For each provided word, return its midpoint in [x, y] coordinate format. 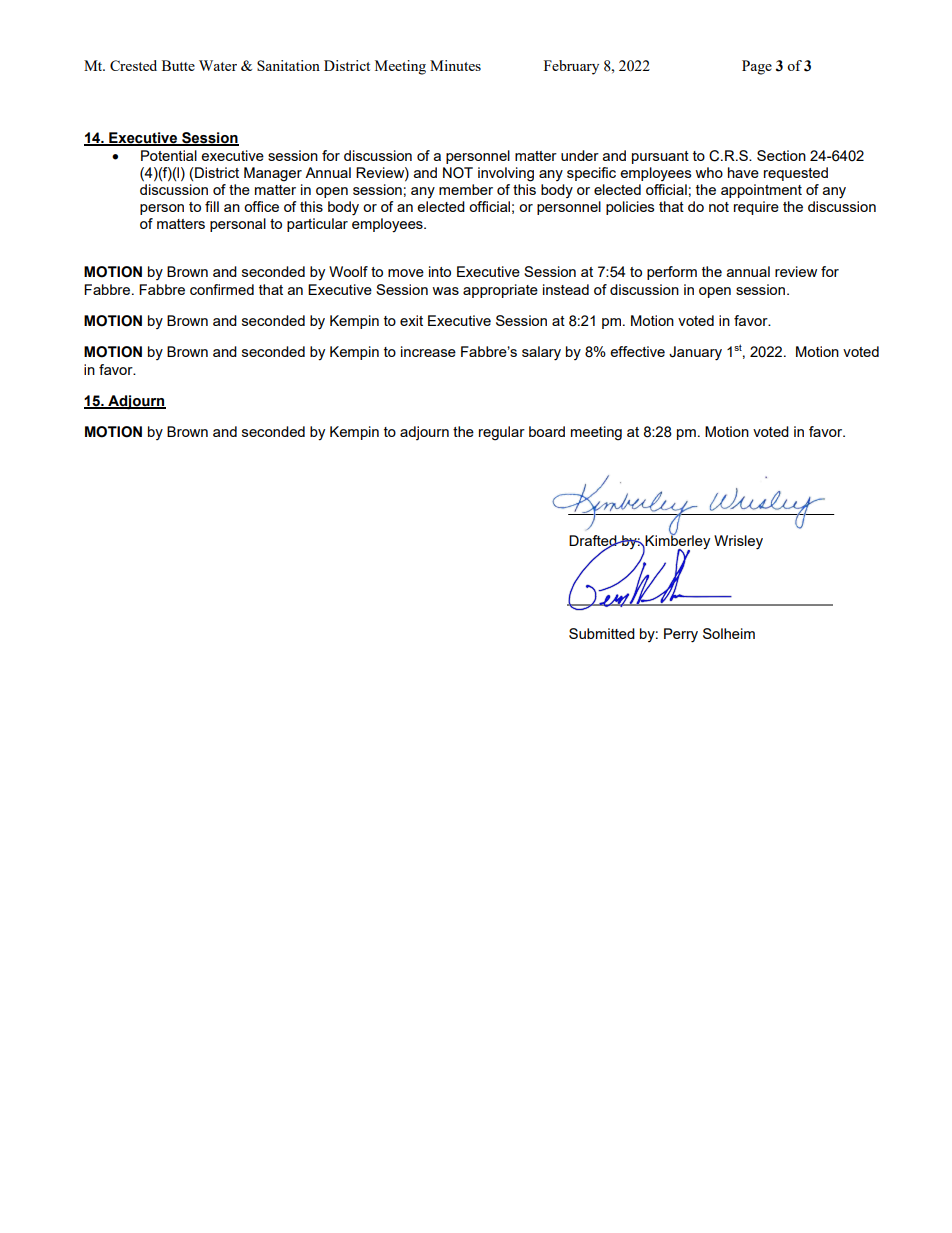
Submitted [602, 633]
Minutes [455, 65]
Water [218, 65]
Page [757, 67]
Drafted [594, 542]
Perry [681, 635]
